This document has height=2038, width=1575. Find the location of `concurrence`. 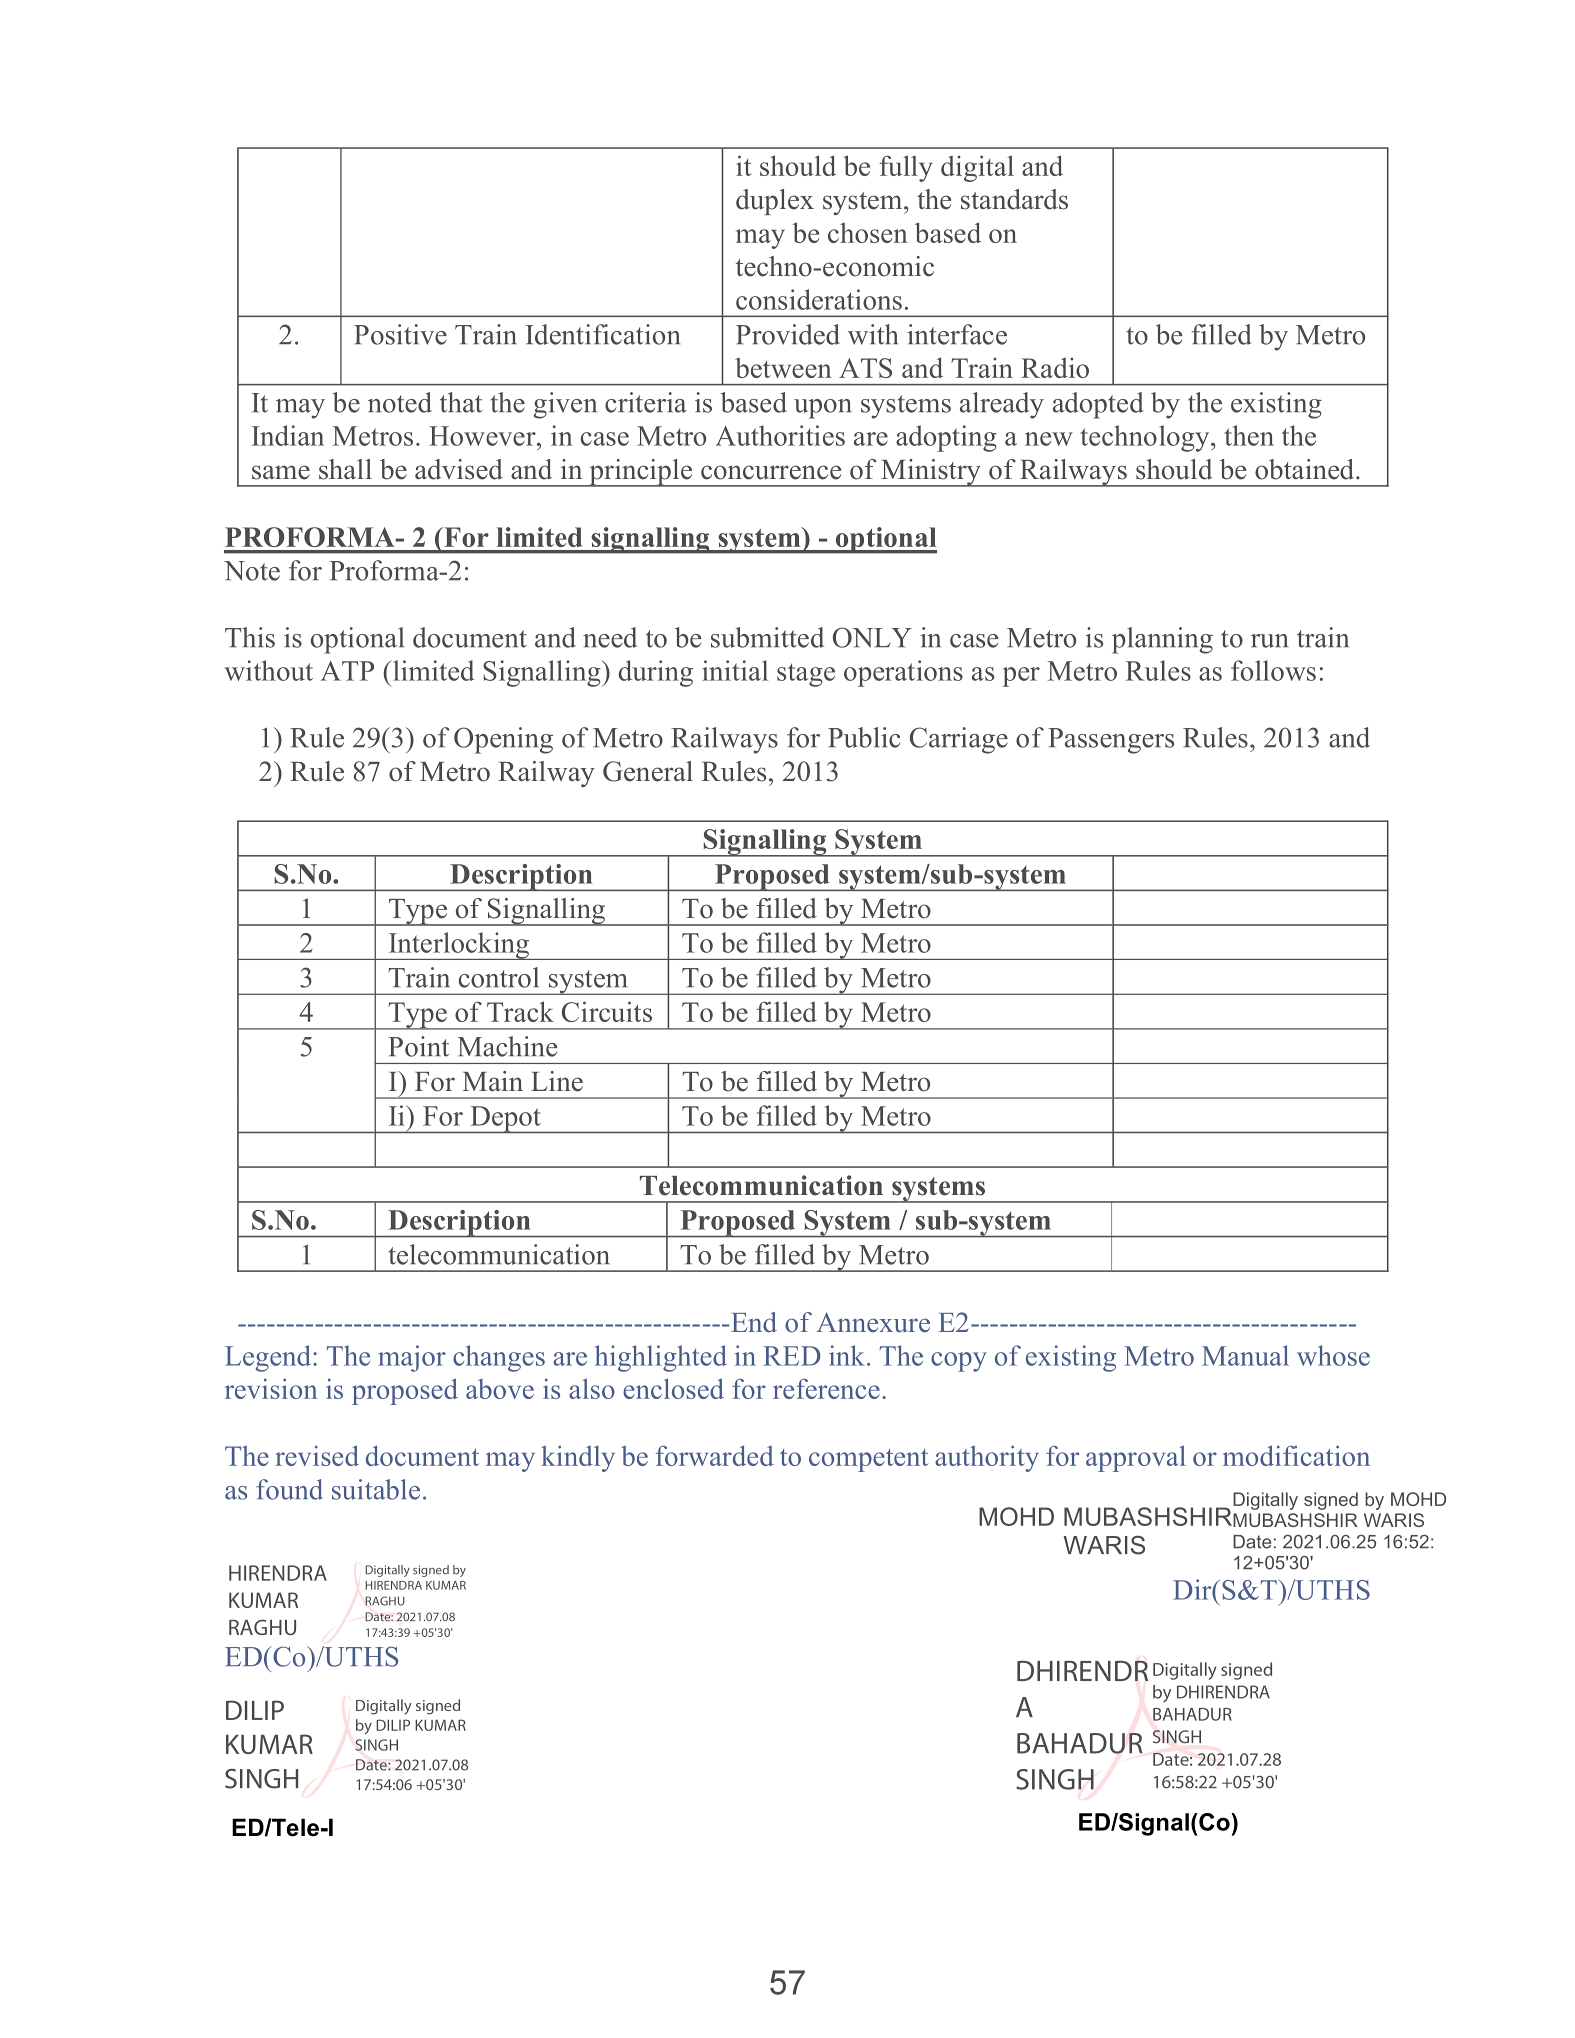

concurrence is located at coordinates (771, 472).
